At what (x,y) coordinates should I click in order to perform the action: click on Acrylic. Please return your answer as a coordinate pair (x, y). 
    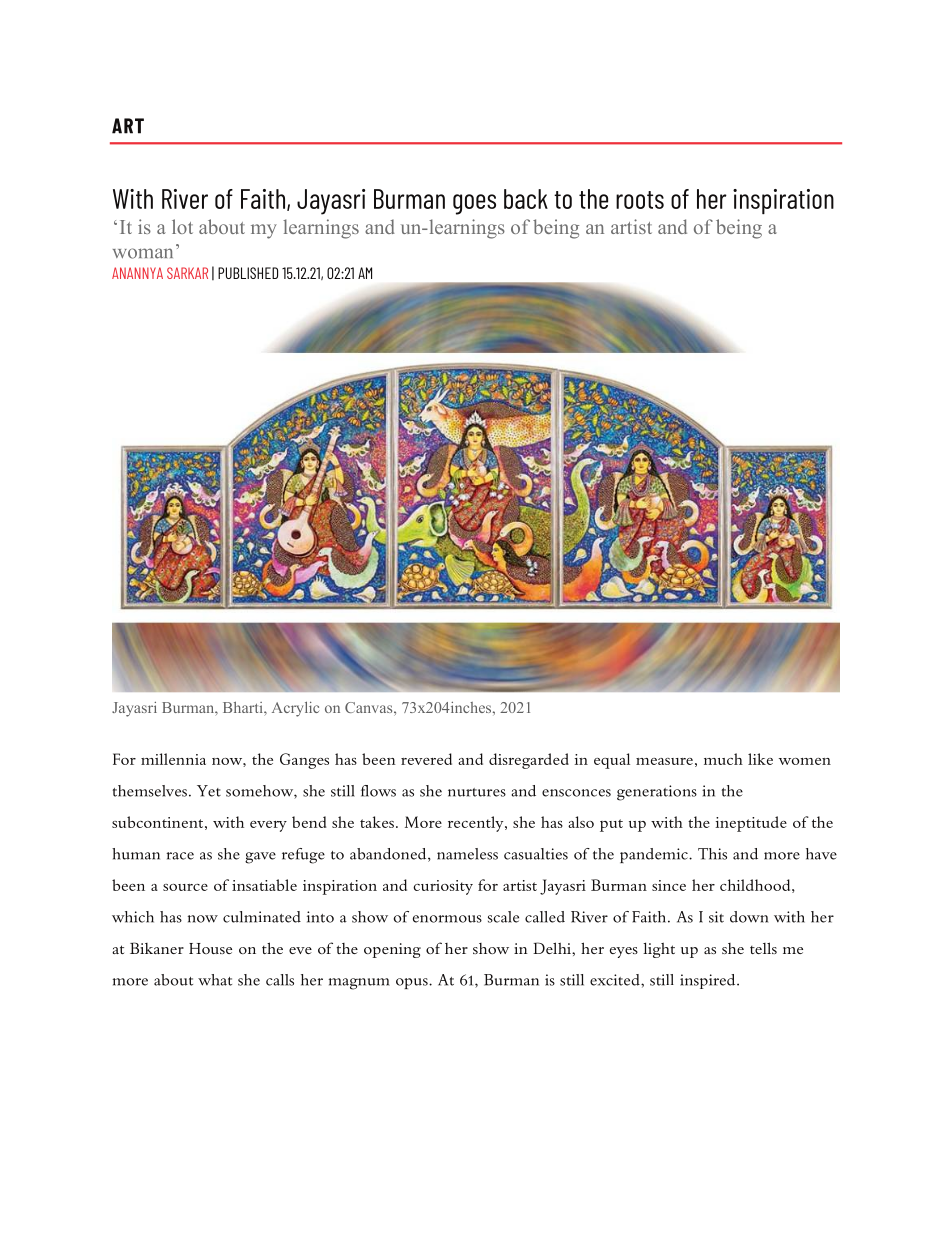
    Looking at the image, I should click on (295, 709).
